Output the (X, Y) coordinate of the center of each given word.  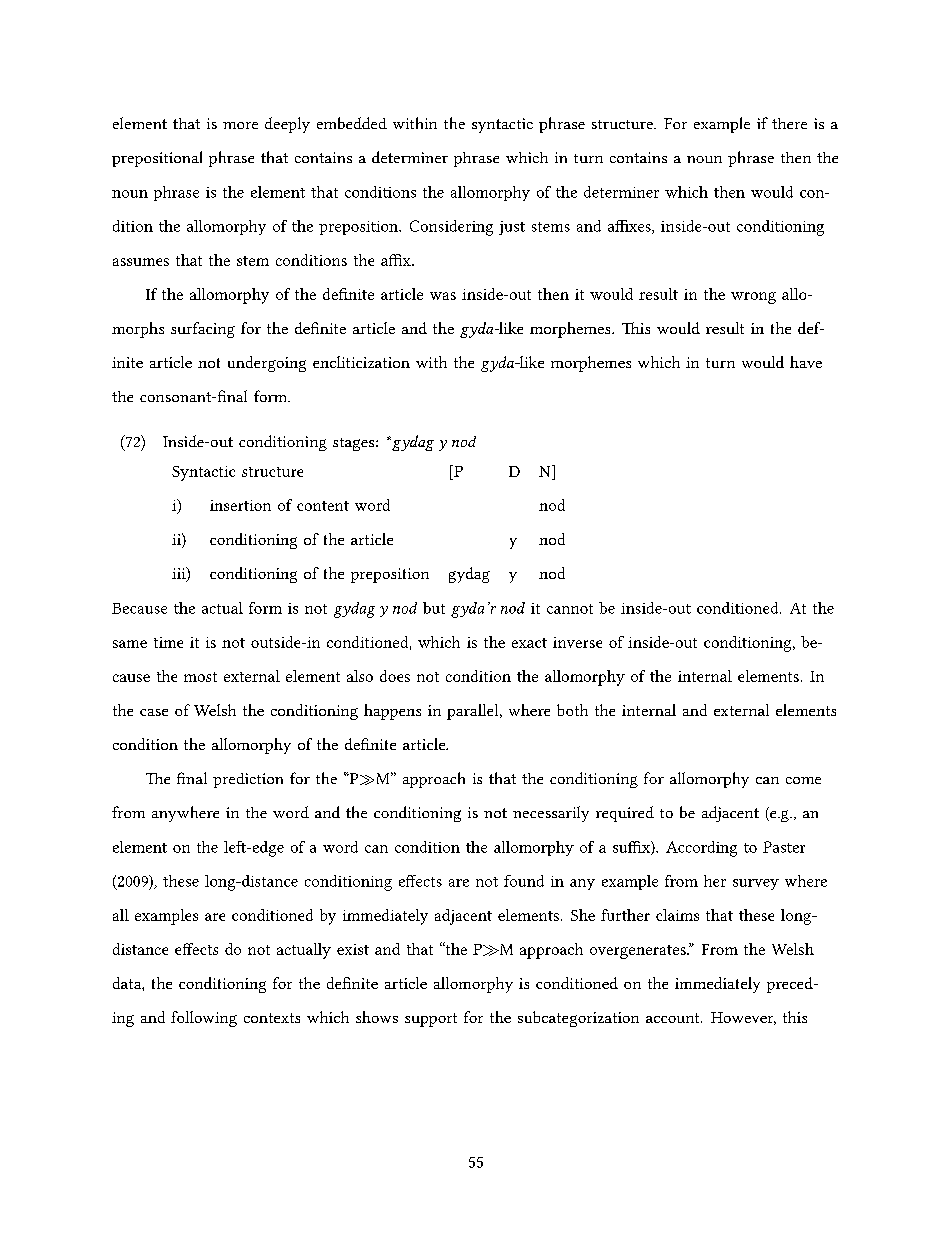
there (789, 123)
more (240, 125)
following (204, 1019)
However (743, 1018)
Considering (451, 228)
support (431, 1020)
